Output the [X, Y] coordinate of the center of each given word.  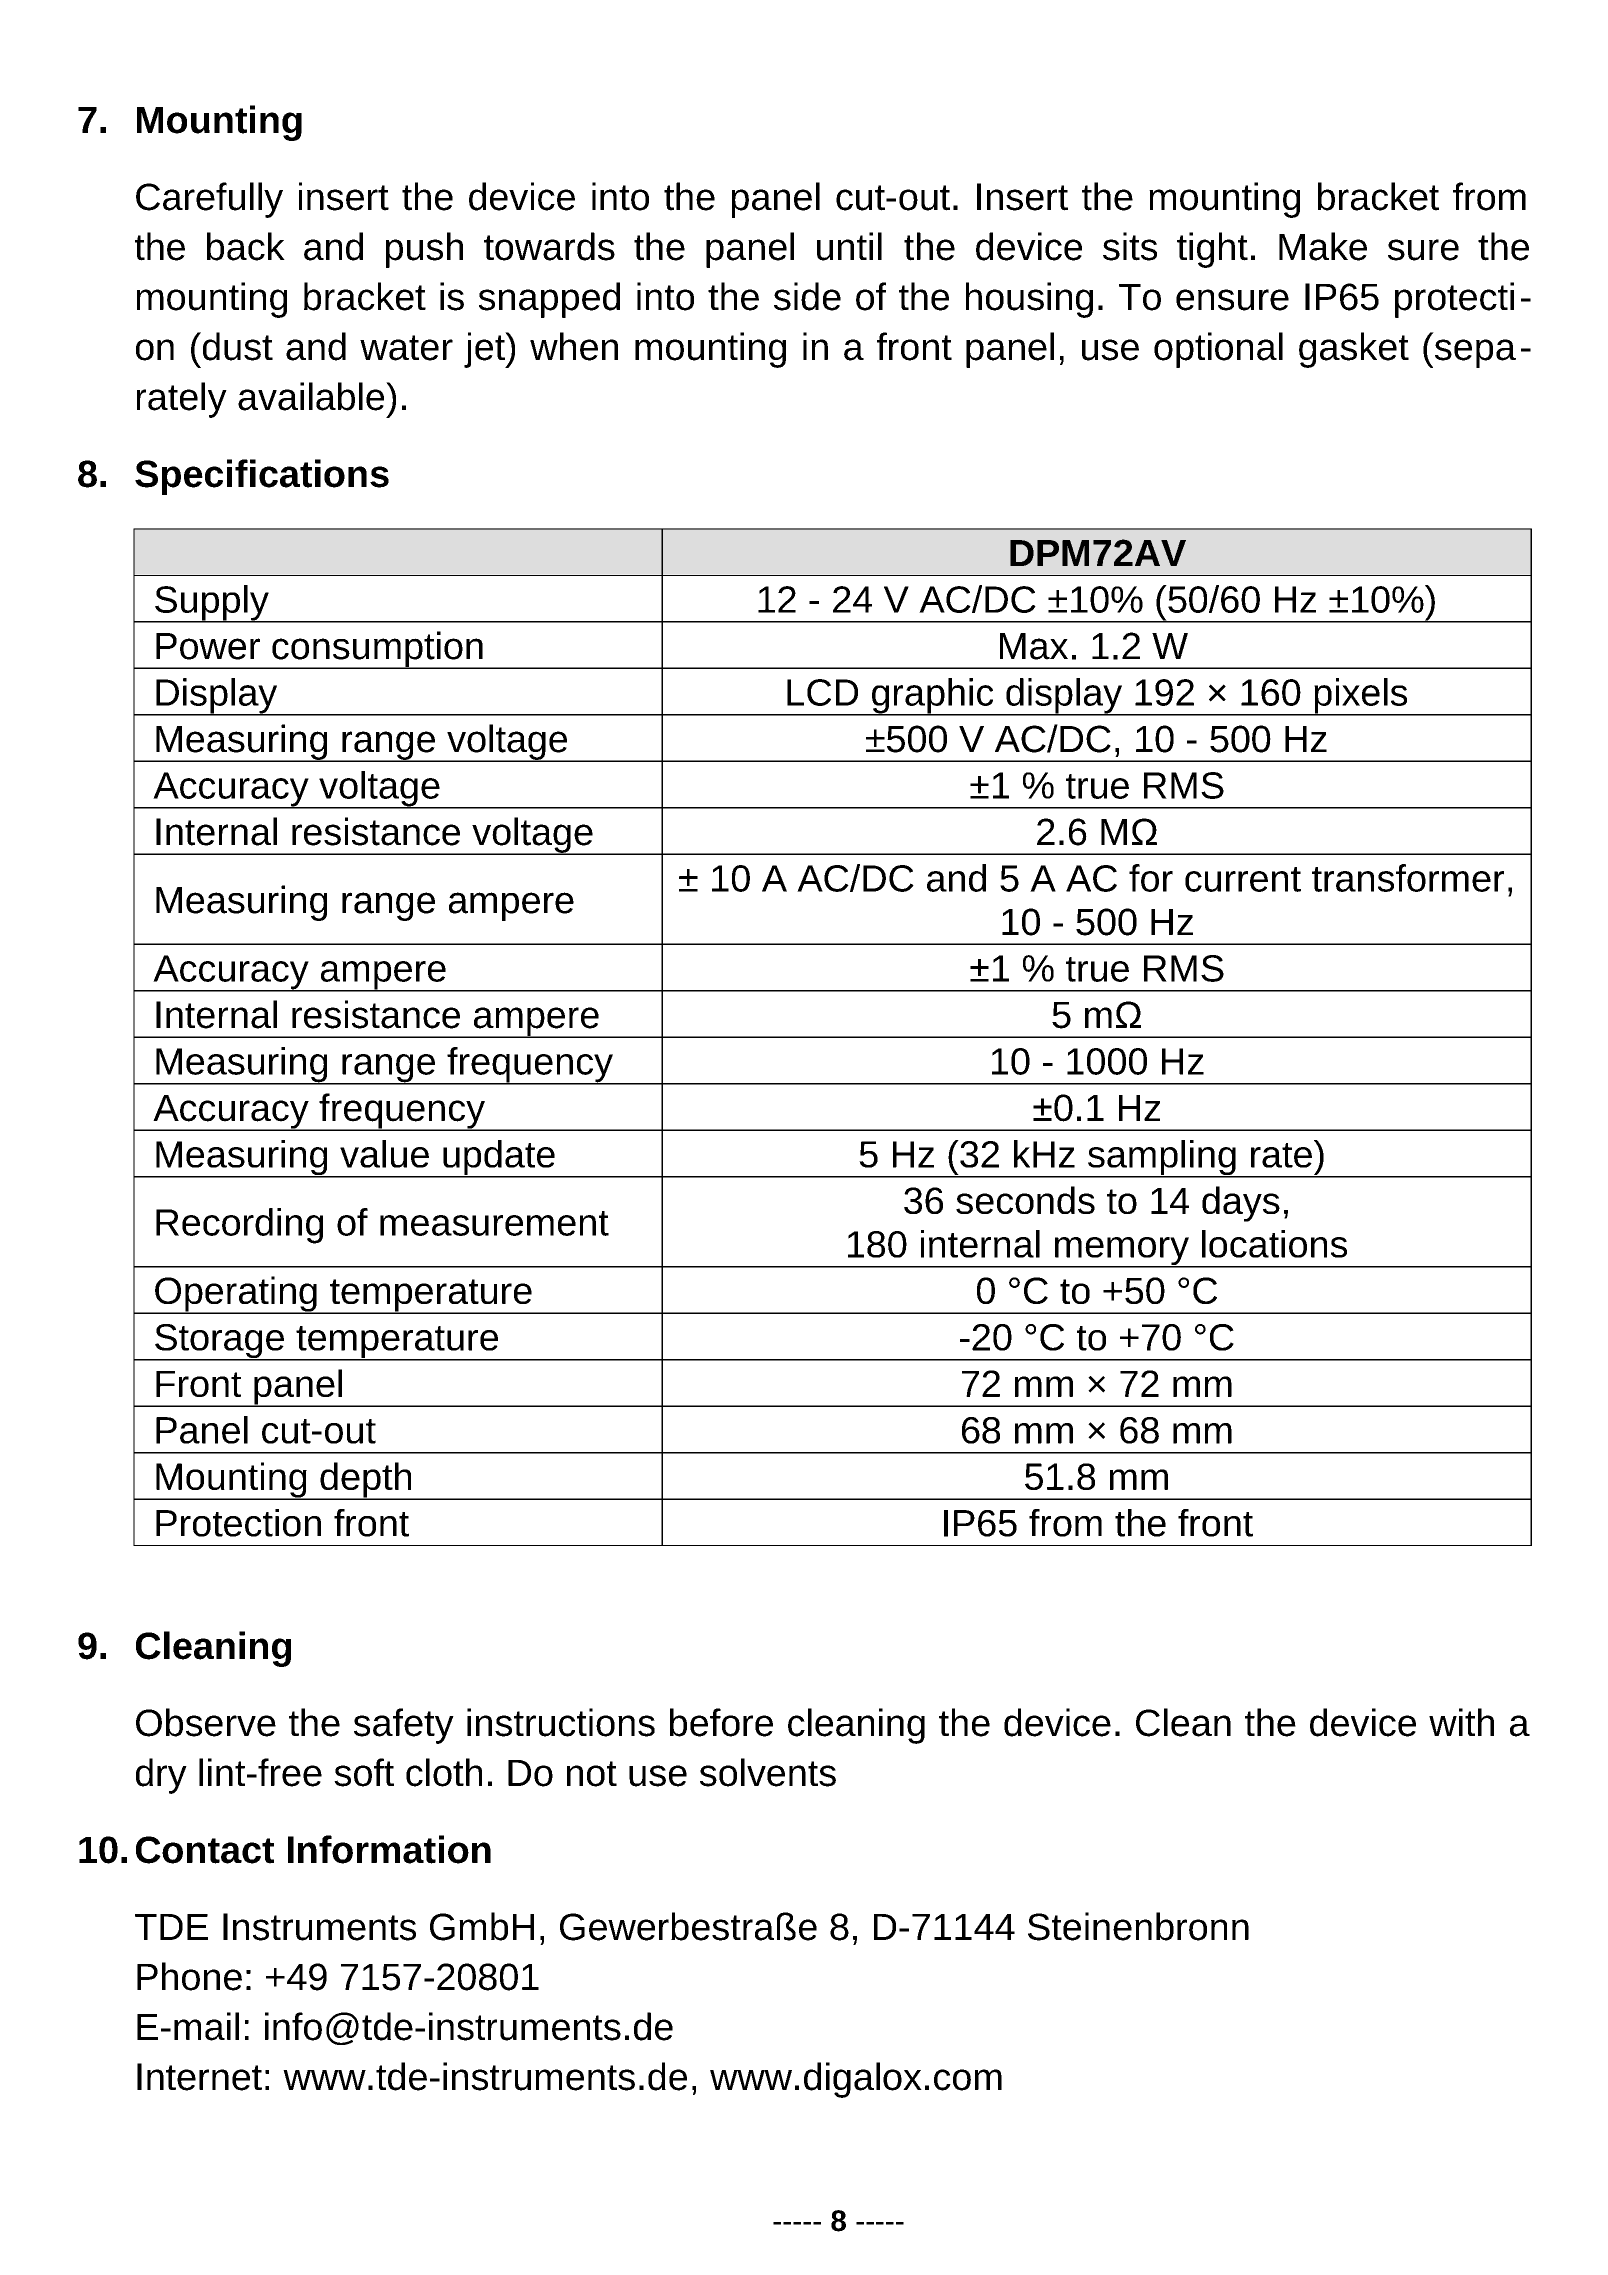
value [384, 1154]
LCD [822, 692]
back [246, 246]
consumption [377, 650]
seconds [1025, 1200]
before [721, 1722]
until [849, 246]
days [1241, 1204]
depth [366, 1481]
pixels [1361, 697]
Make [1323, 246]
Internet [199, 2077]
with [1461, 1722]
